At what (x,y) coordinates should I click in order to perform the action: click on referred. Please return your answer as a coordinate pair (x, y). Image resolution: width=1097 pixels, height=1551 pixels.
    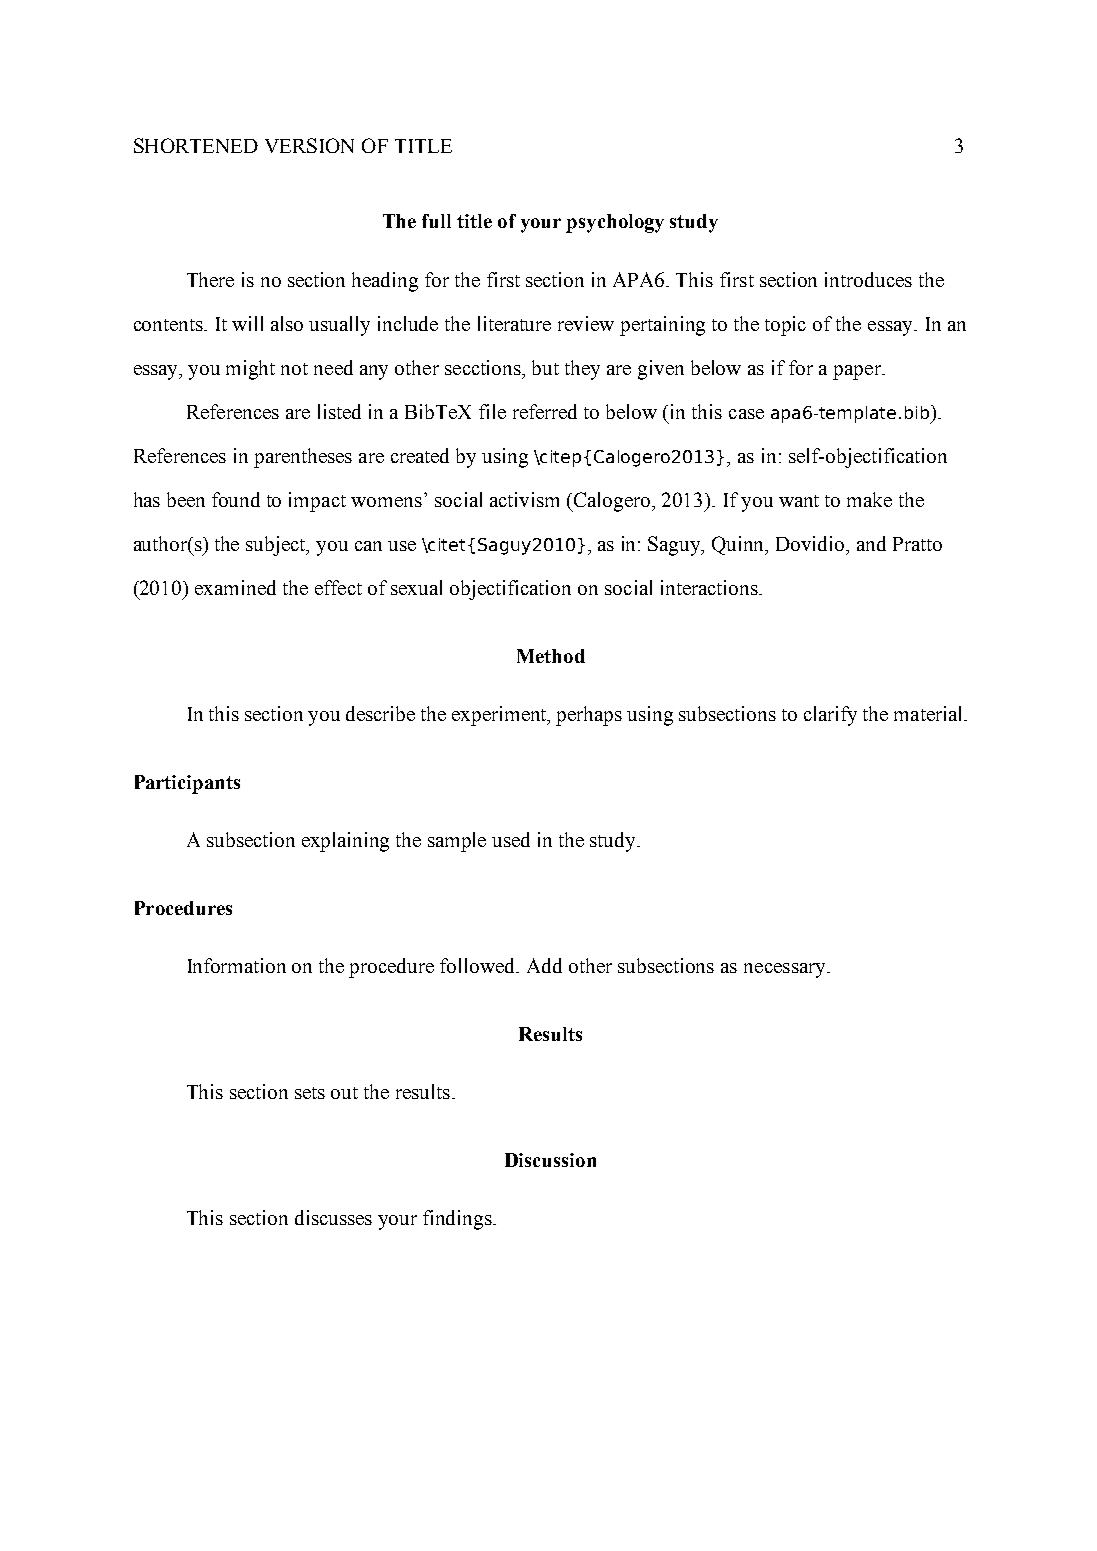
    Looking at the image, I should click on (545, 411).
